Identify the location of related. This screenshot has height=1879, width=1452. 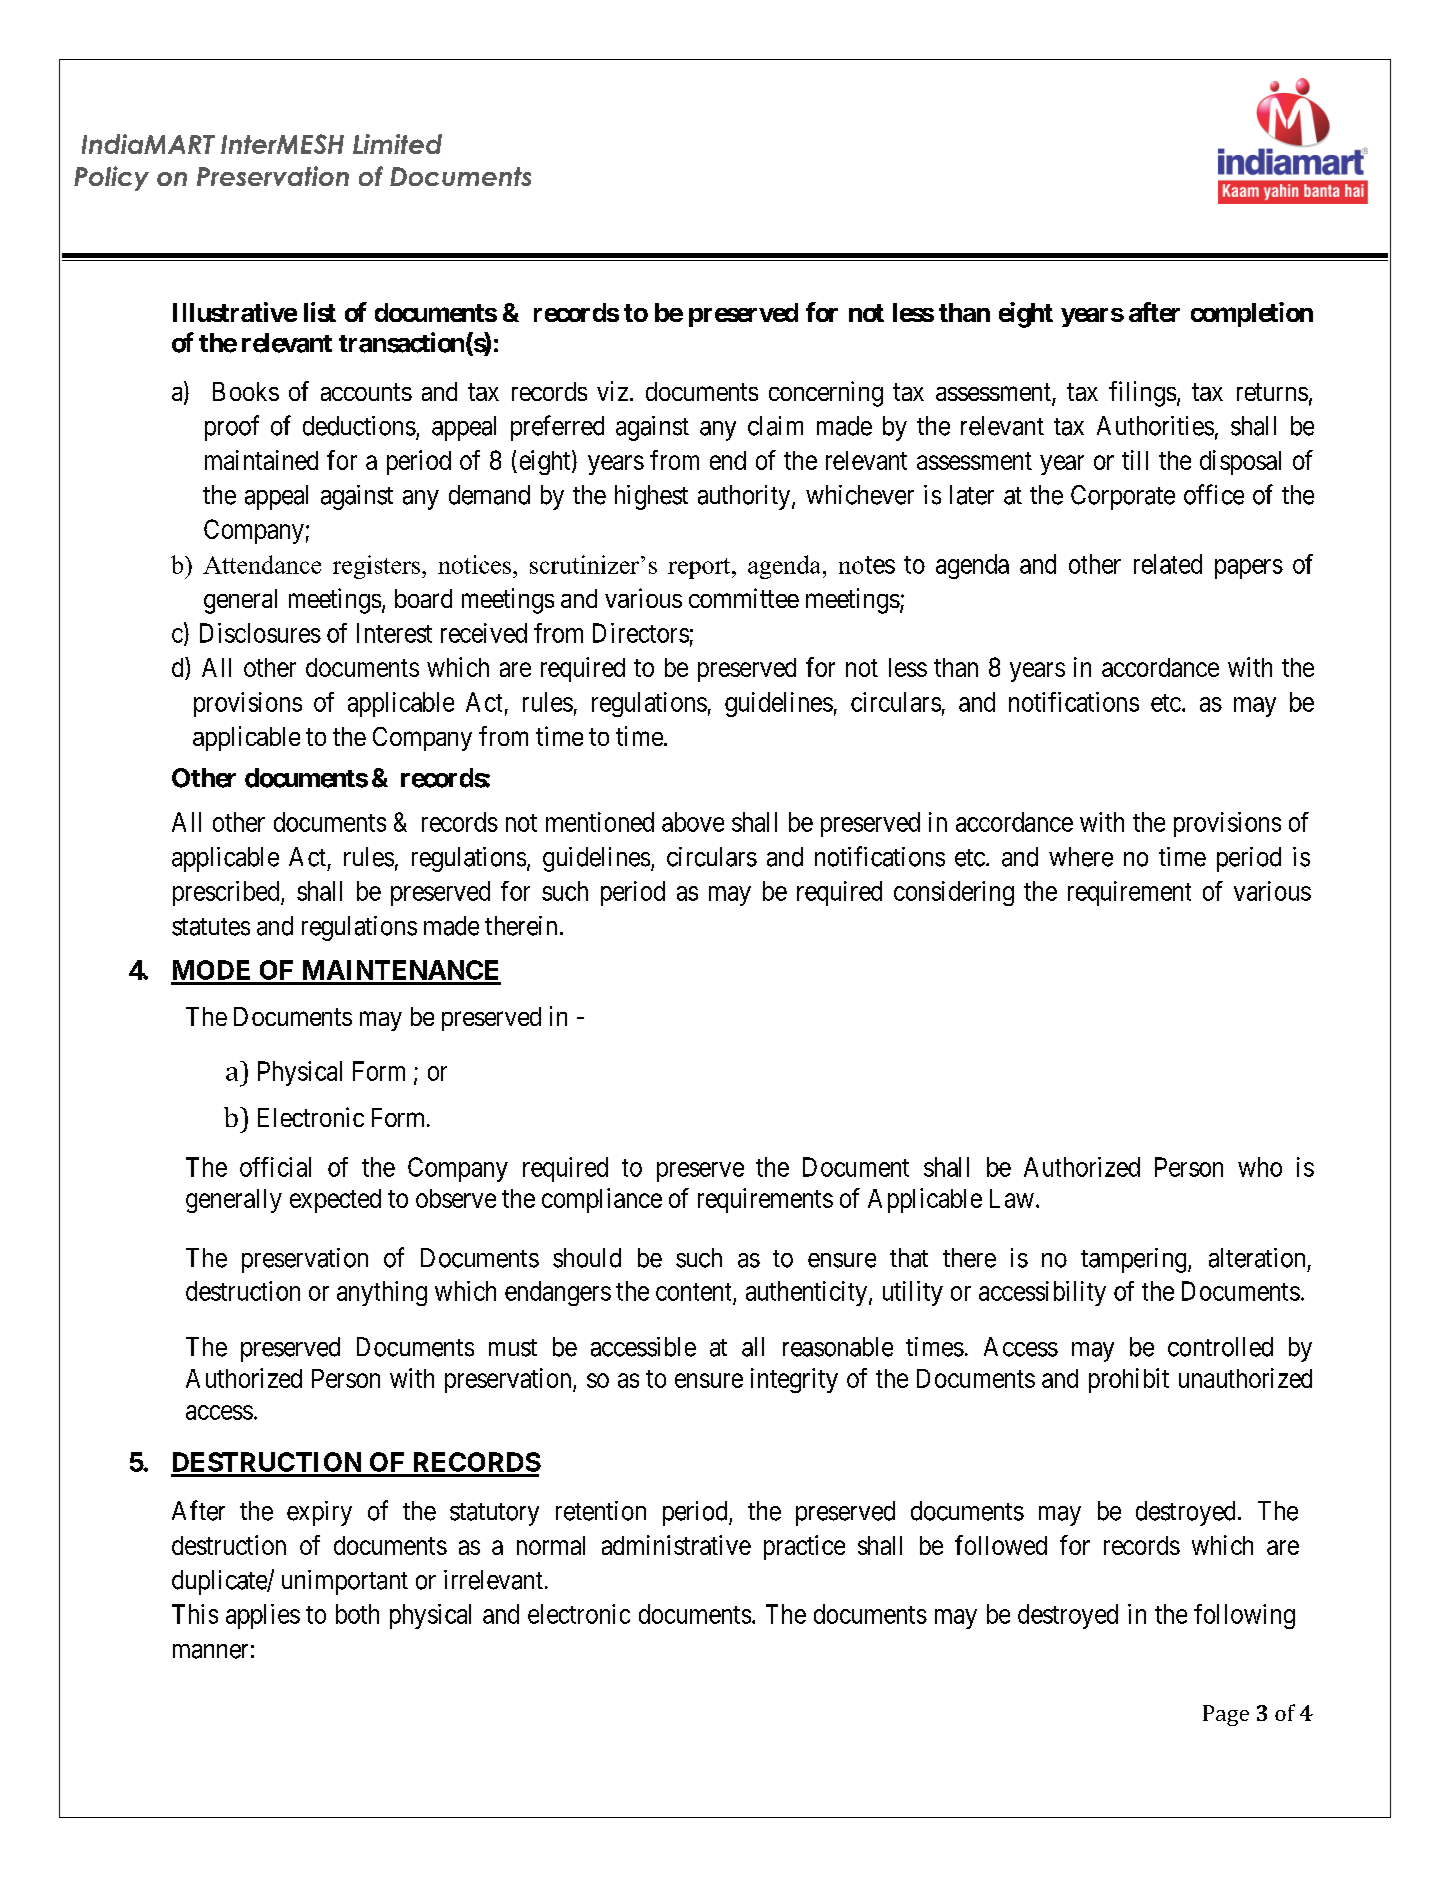
(1168, 564).
